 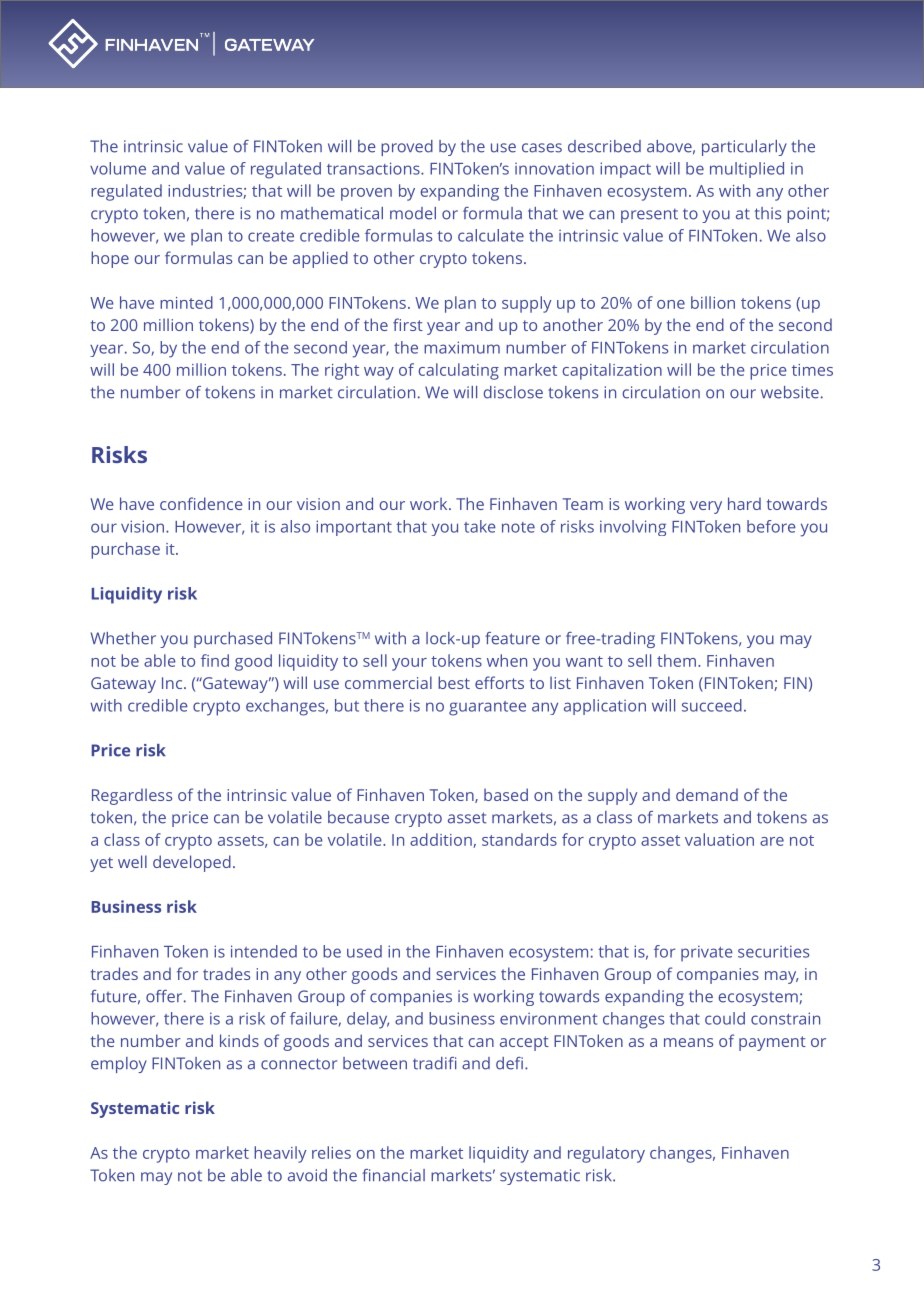 I want to click on relies, so click(x=331, y=1152).
